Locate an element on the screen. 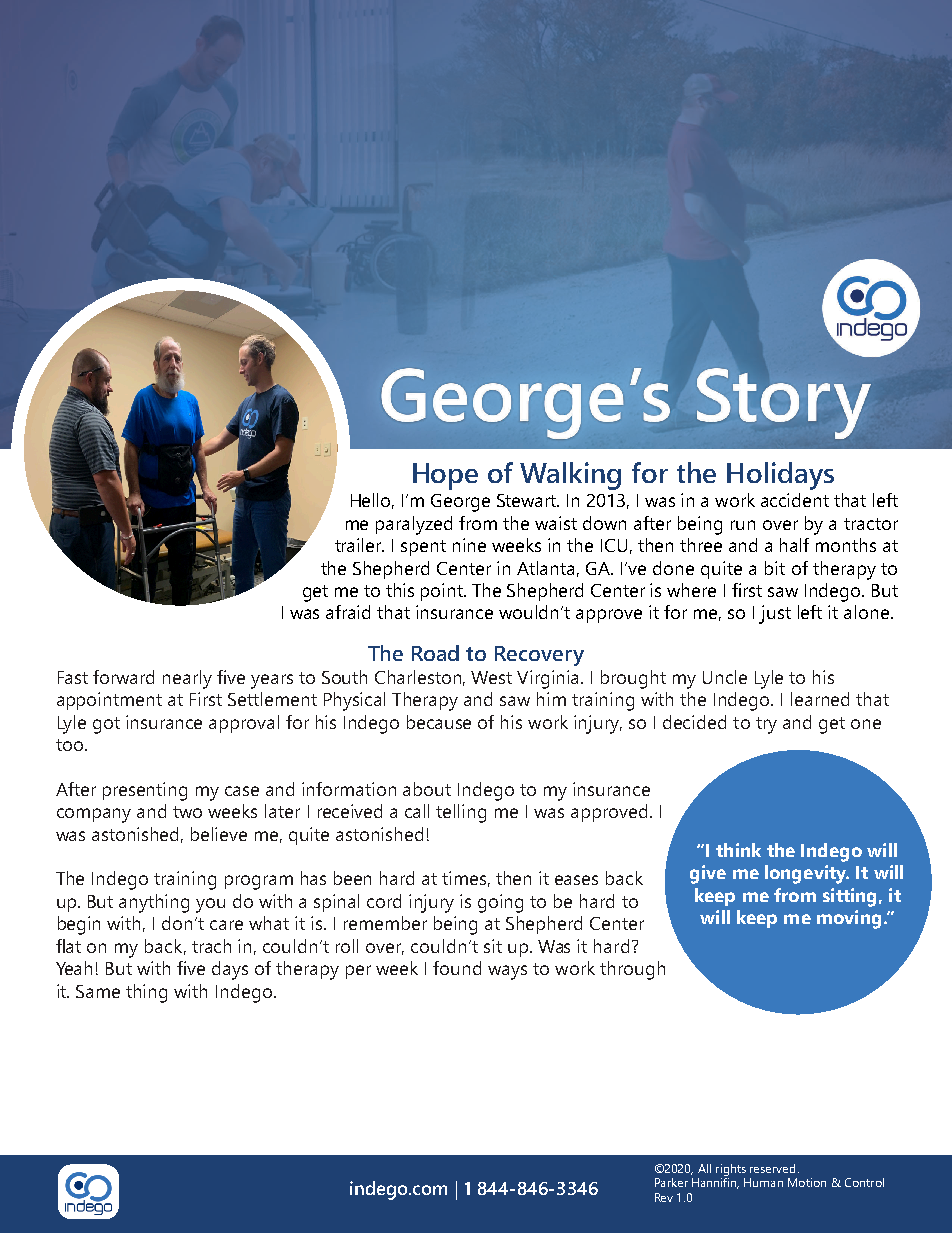 The height and width of the screenshot is (1233, 952). trailer is located at coordinates (359, 545).
